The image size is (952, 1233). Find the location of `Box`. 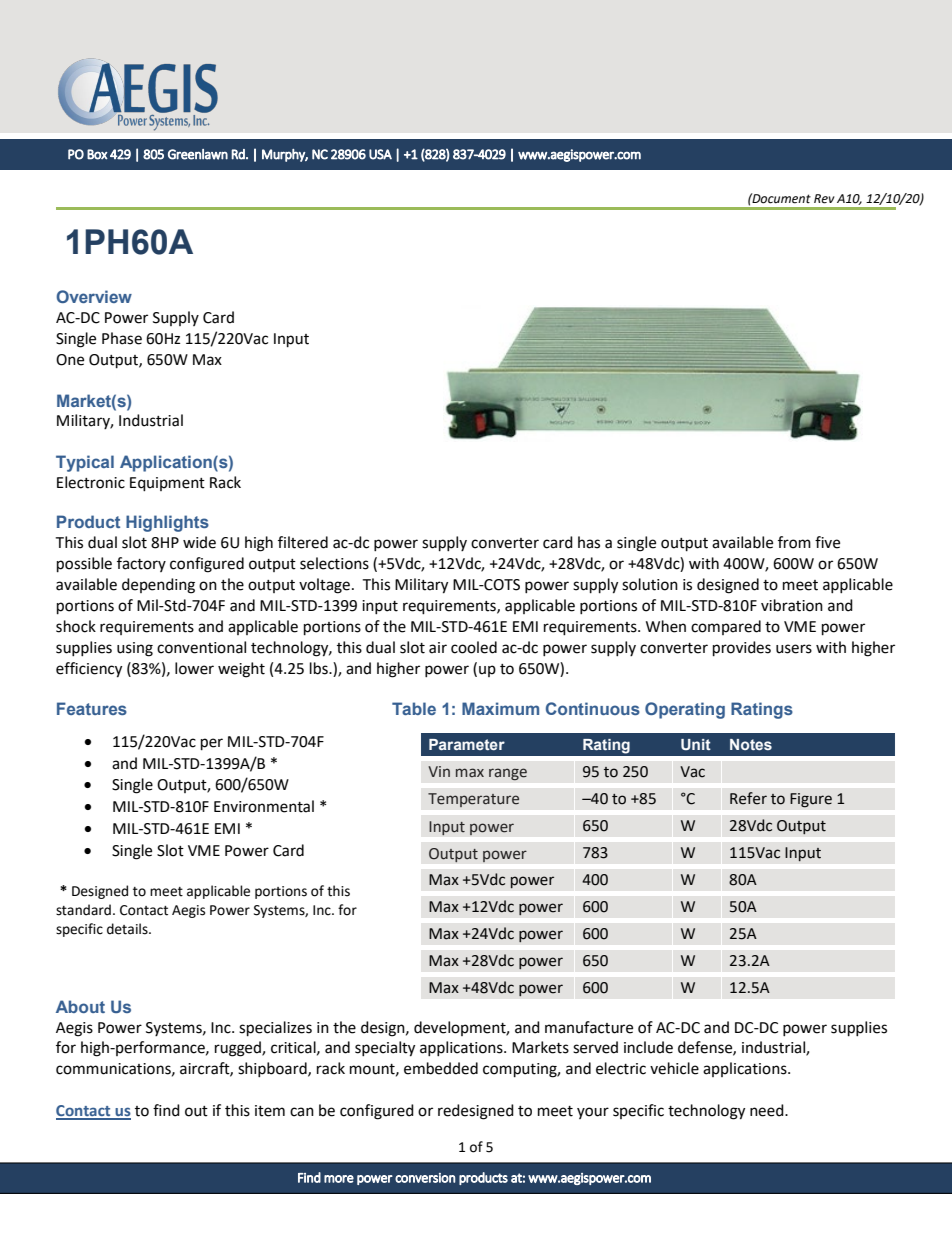

Box is located at coordinates (97, 154).
